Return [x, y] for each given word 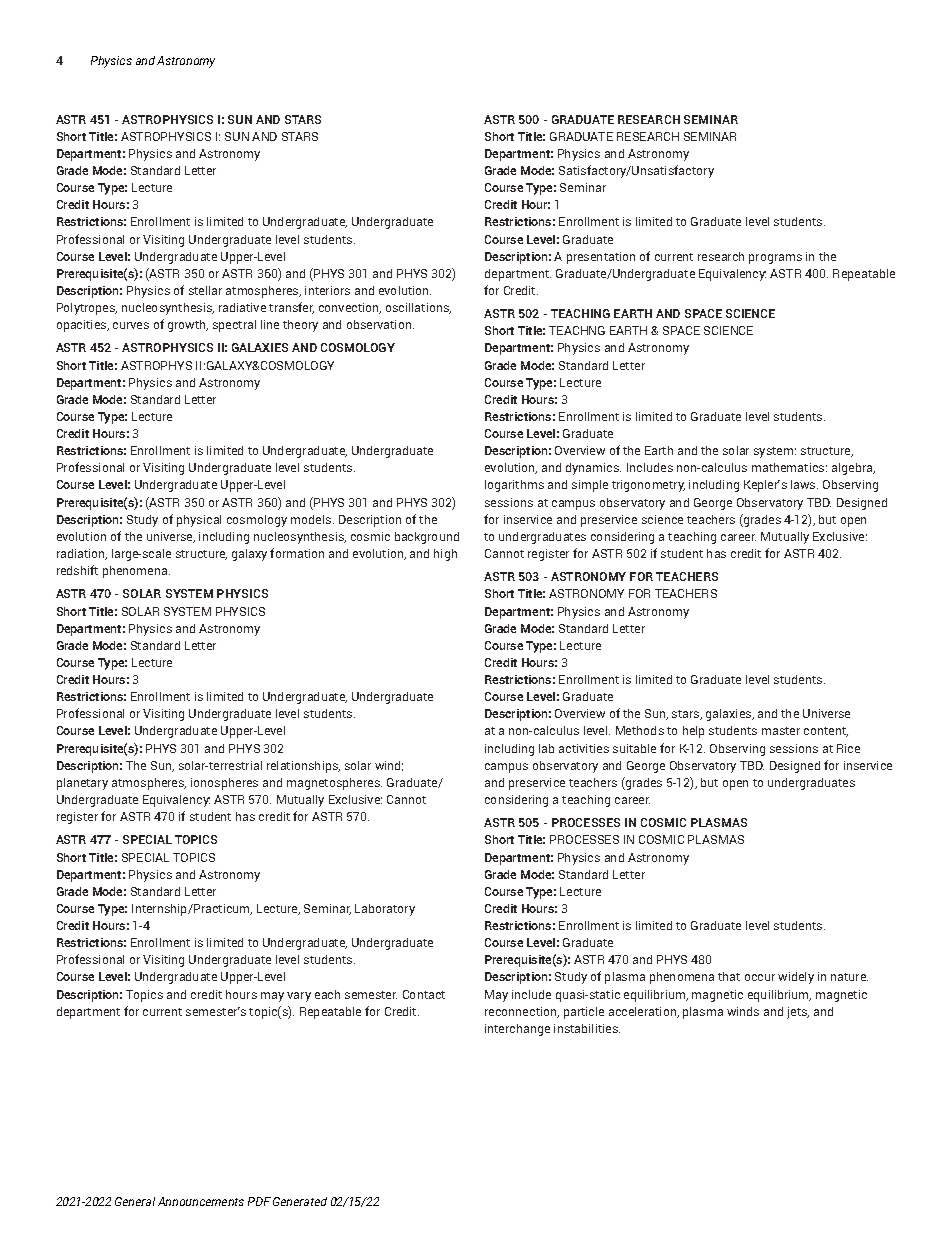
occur [760, 977]
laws [804, 484]
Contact [424, 994]
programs [775, 259]
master [781, 731]
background [427, 538]
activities [584, 748]
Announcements [201, 1201]
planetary [82, 784]
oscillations [418, 308]
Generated [300, 1201]
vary [299, 997]
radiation [82, 554]
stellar [205, 290]
